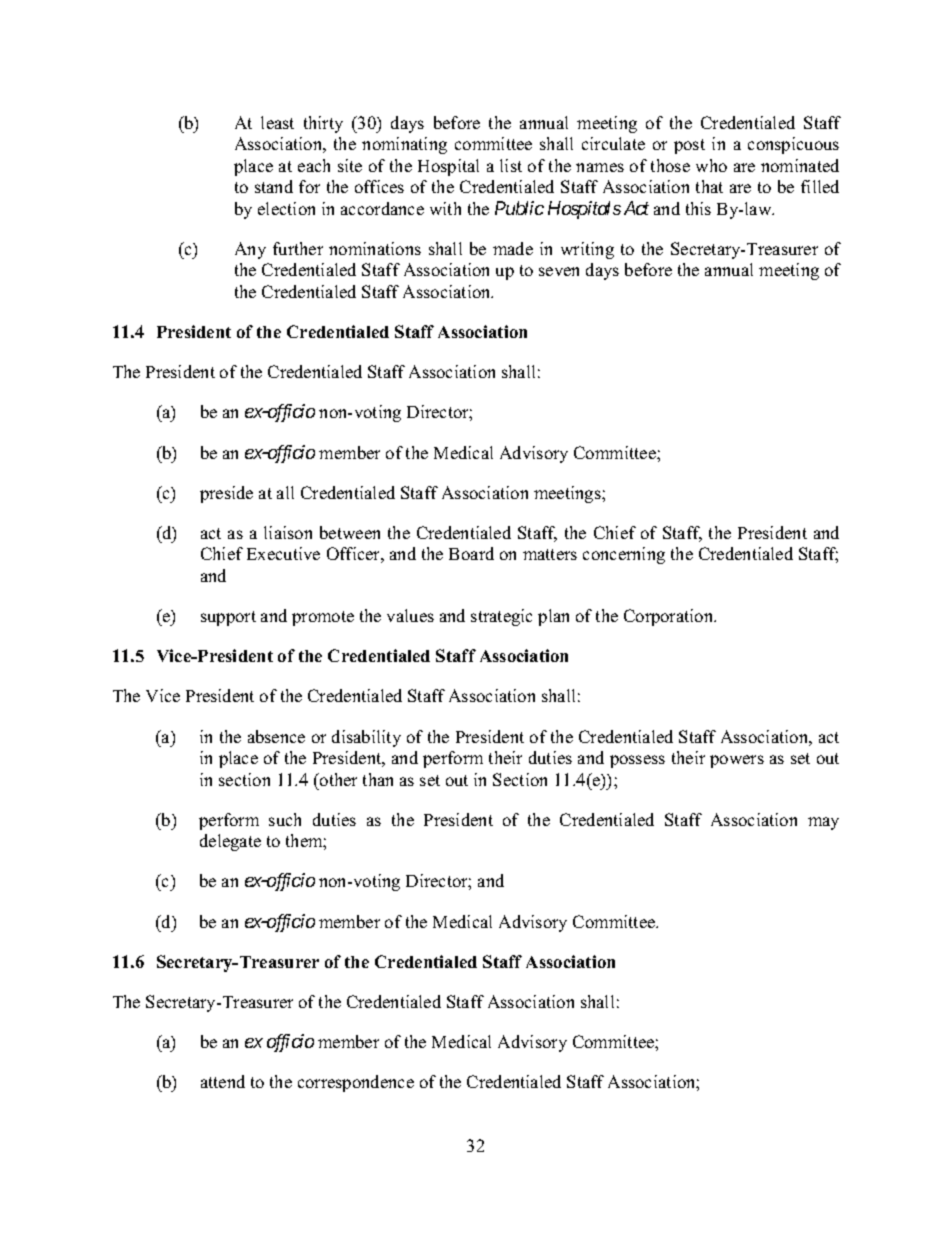  I want to click on each, so click(314, 165).
